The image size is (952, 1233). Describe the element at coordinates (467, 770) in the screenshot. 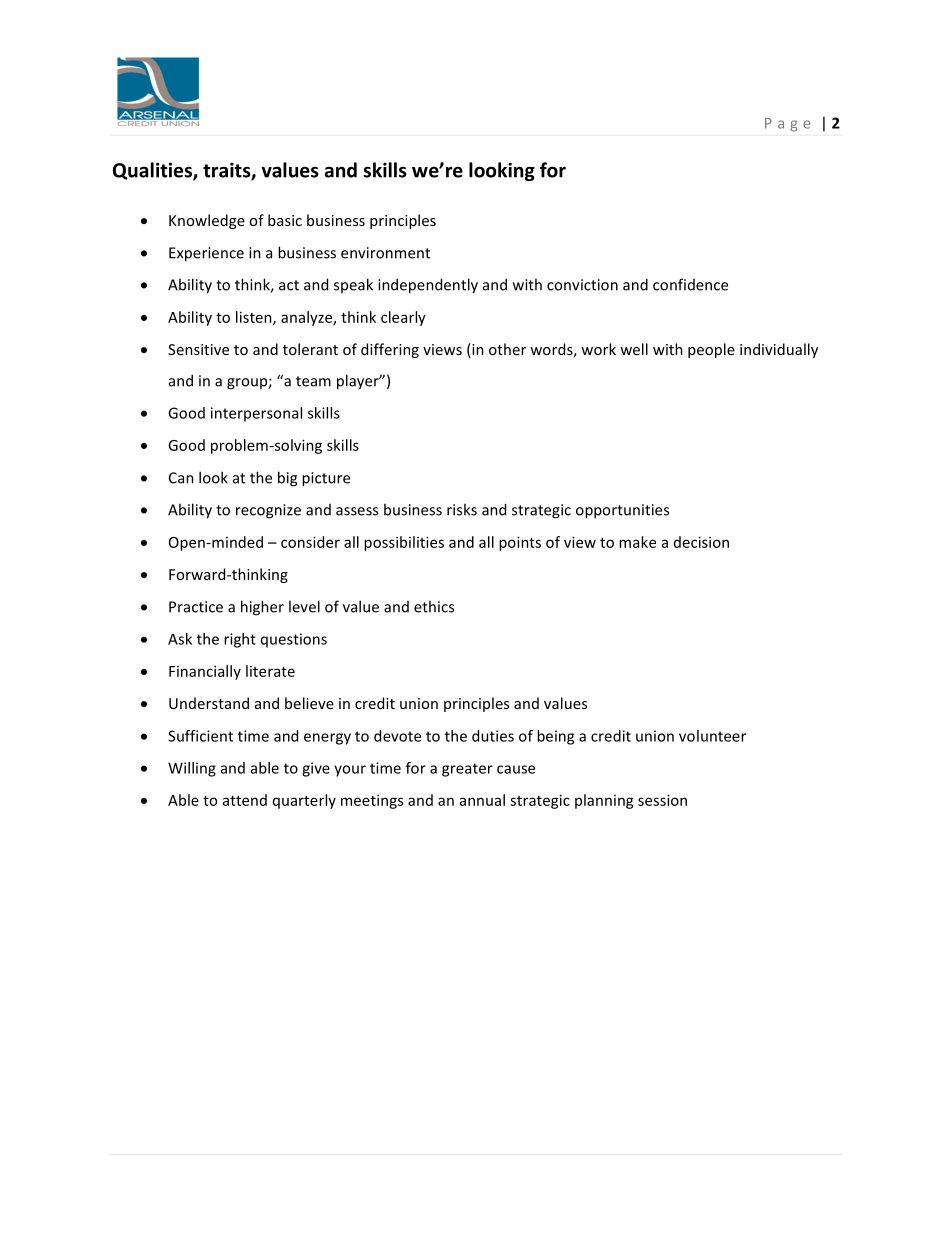

I see `greater` at that location.
